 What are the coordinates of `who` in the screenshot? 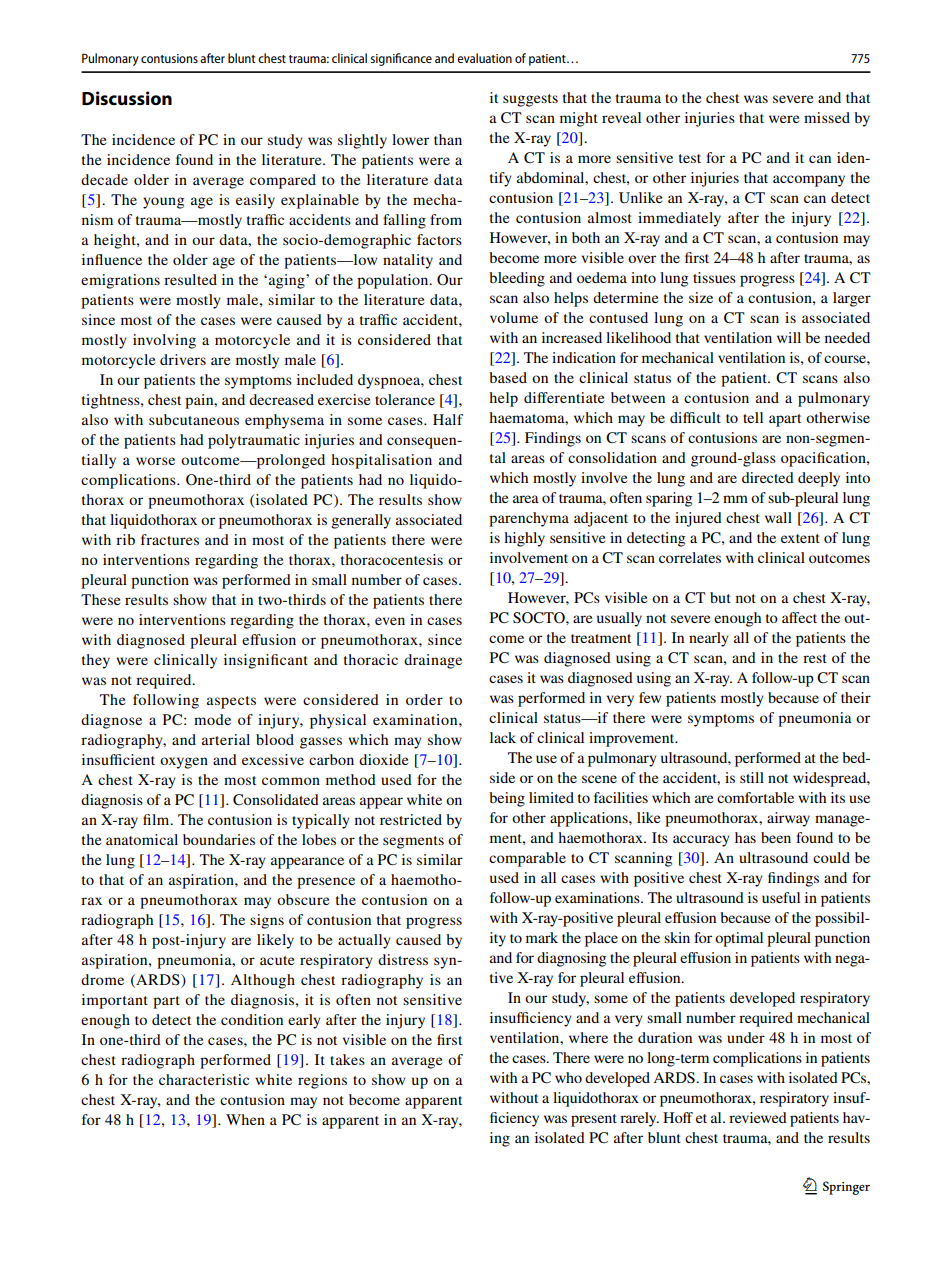 It's located at (568, 1077).
